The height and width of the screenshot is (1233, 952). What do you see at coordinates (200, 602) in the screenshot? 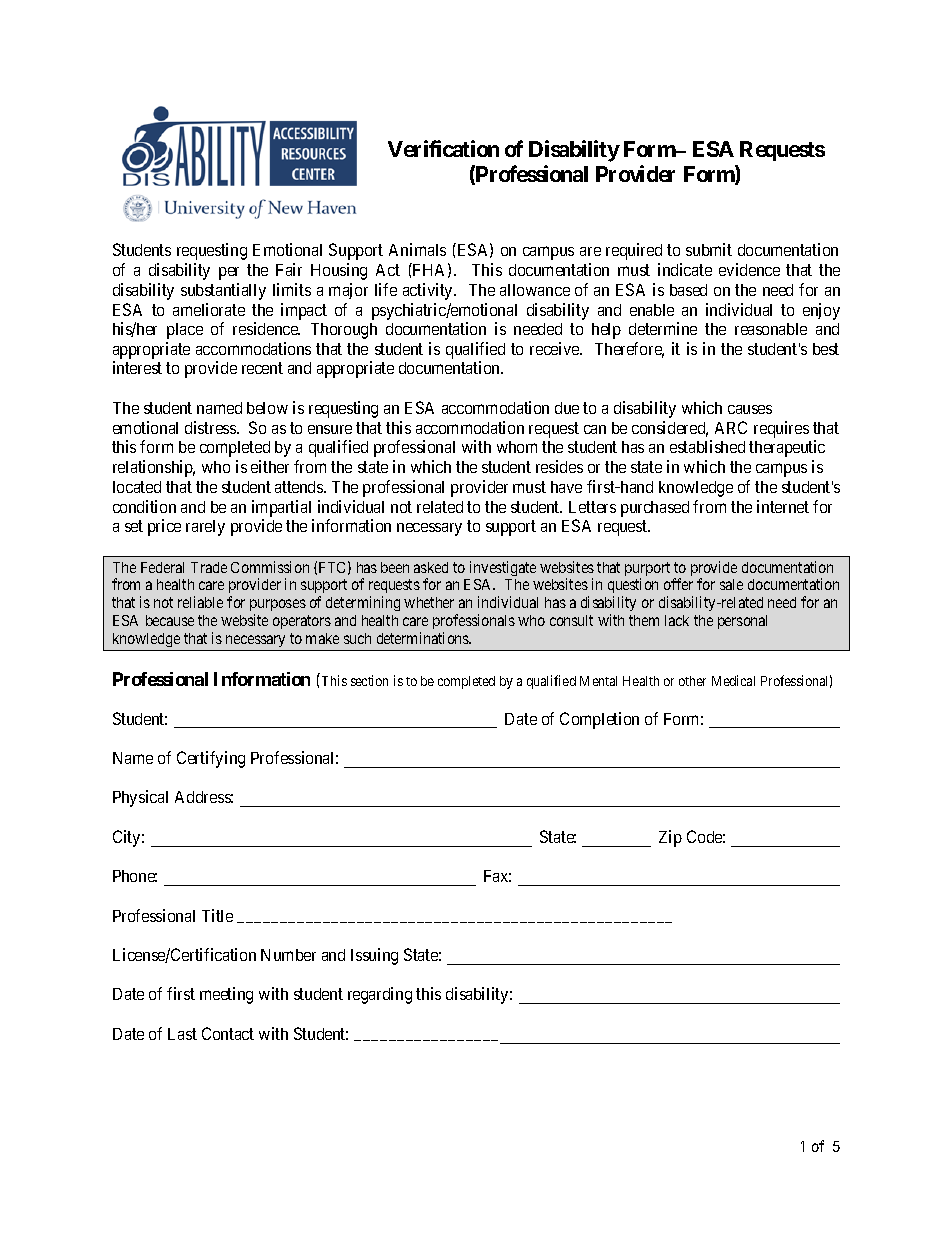
I see `reliable` at bounding box center [200, 602].
